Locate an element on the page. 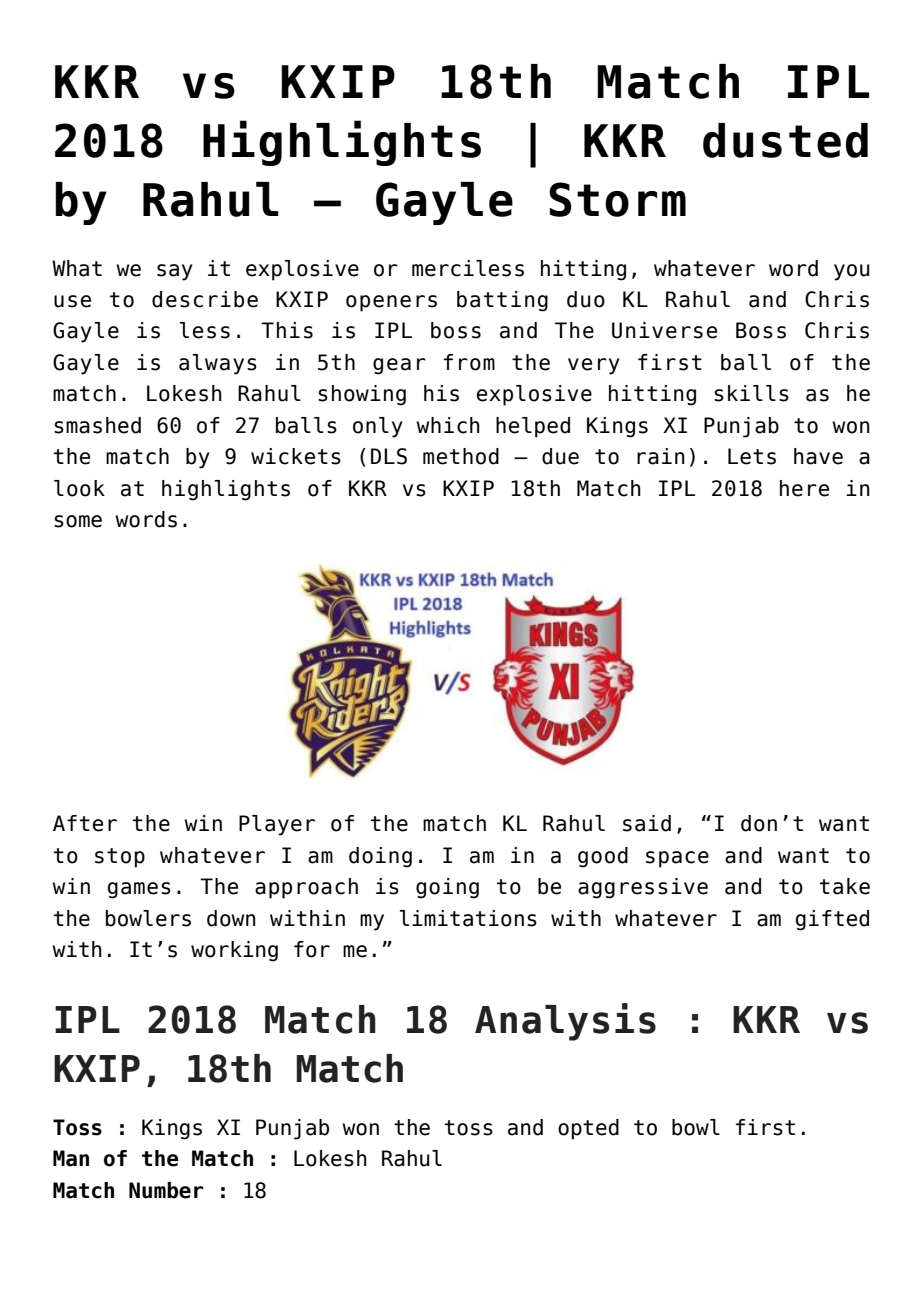 Image resolution: width=924 pixels, height=1308 pixels. said is located at coordinates (647, 823).
